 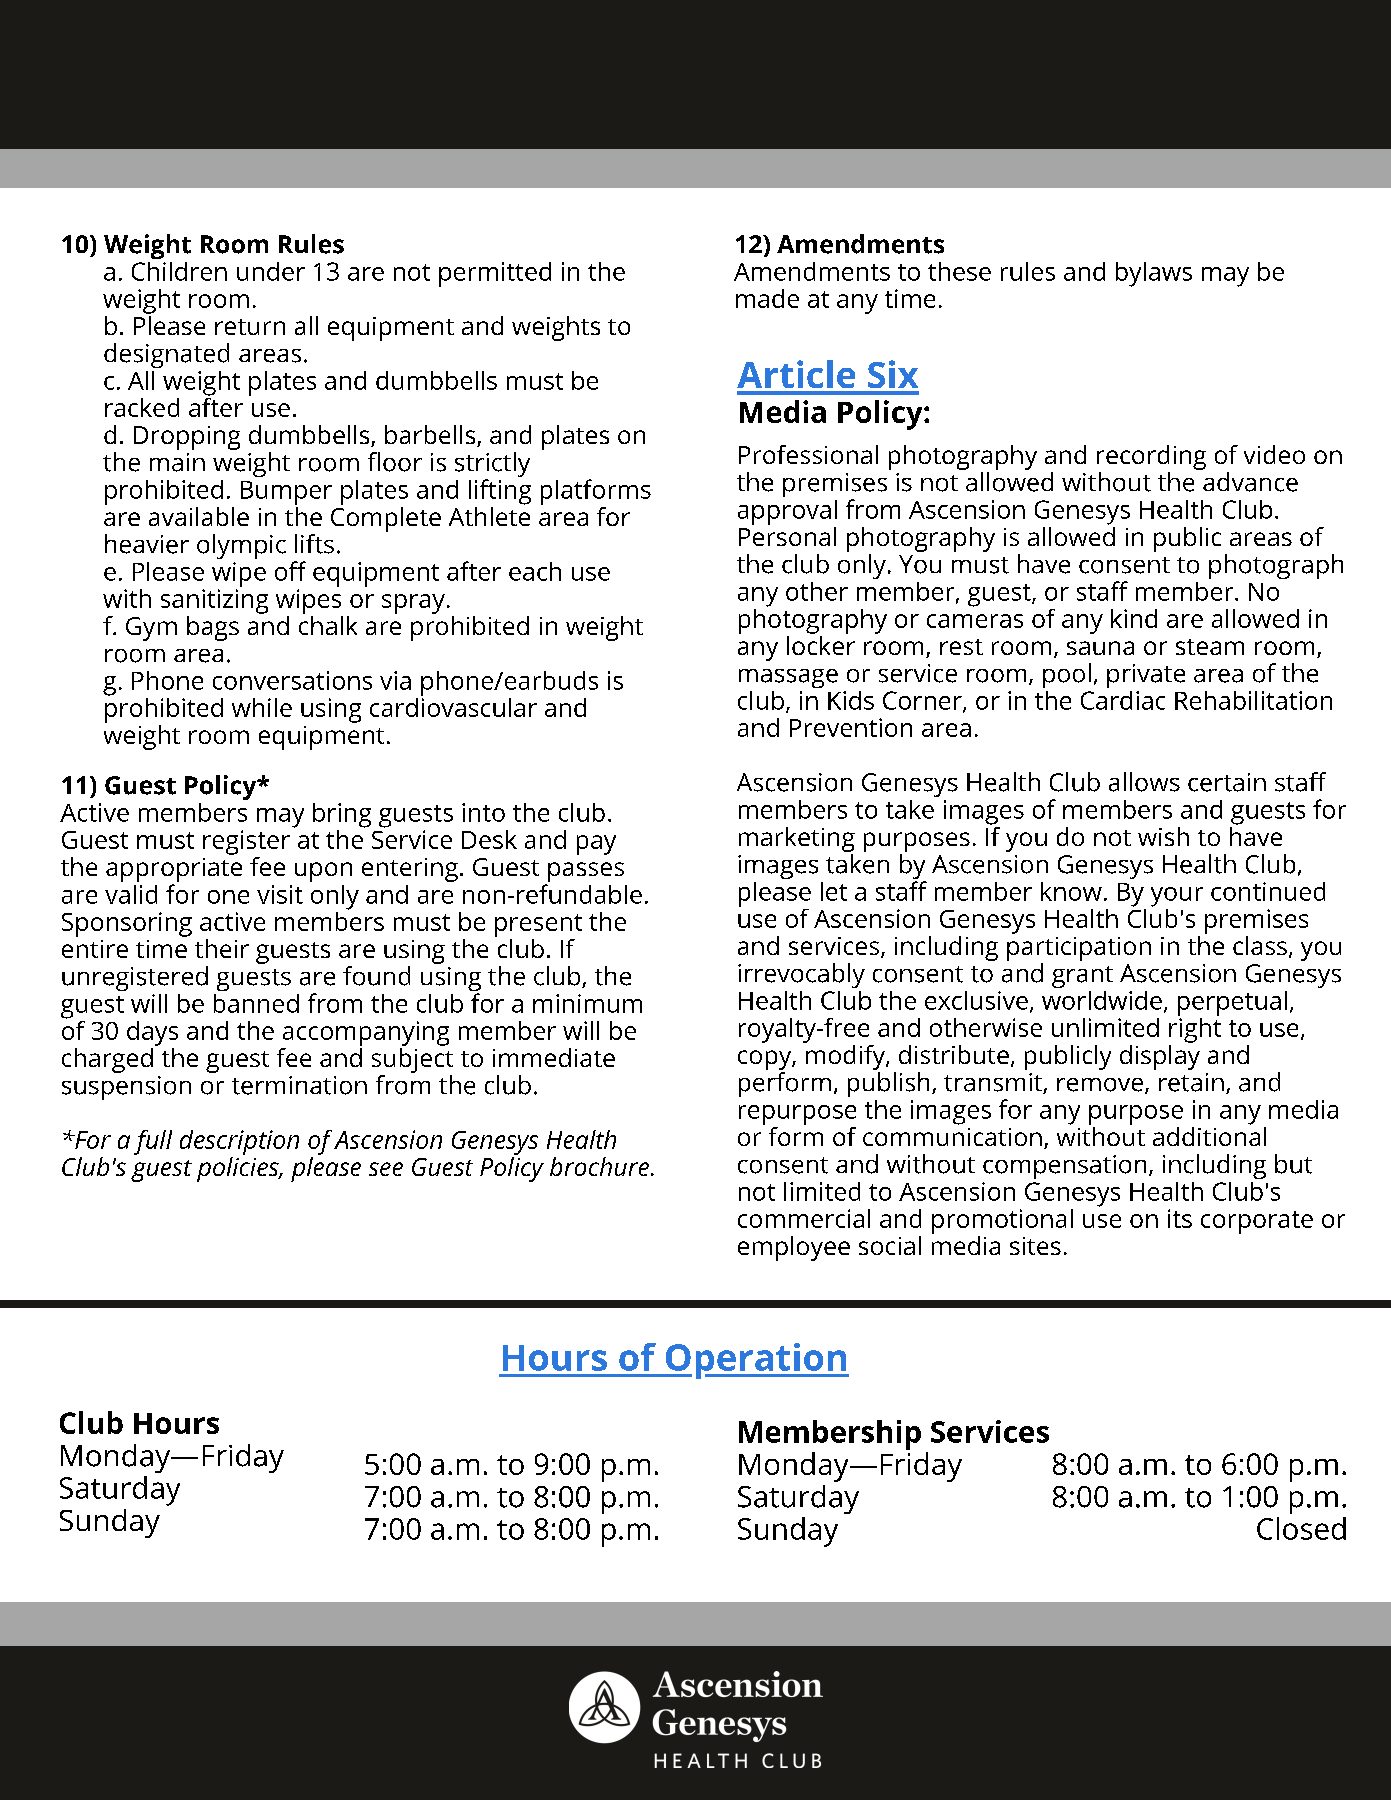 What do you see at coordinates (1177, 897) in the document?
I see `your` at bounding box center [1177, 897].
